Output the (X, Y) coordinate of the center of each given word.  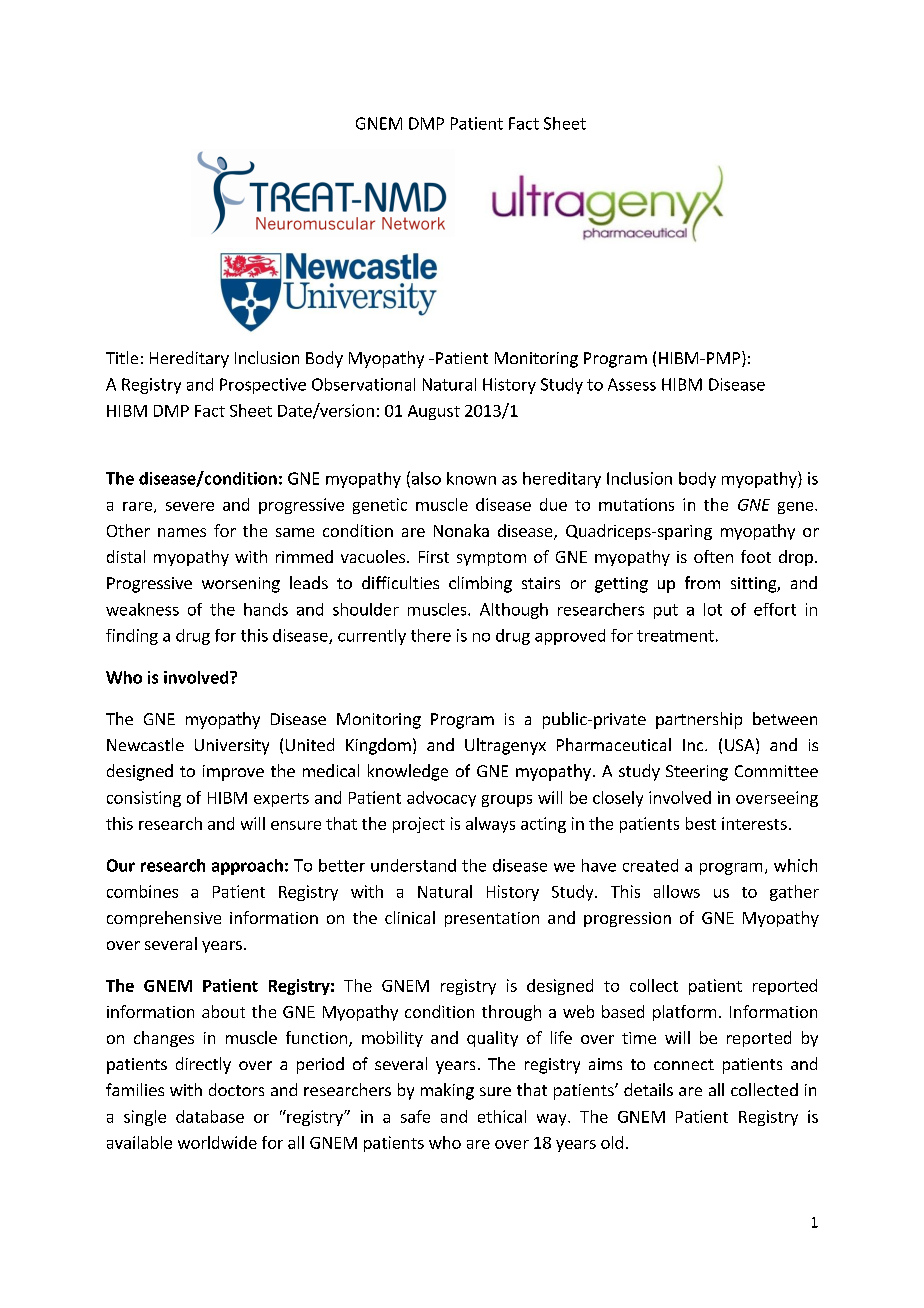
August (434, 412)
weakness (142, 609)
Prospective (263, 386)
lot (713, 609)
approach (247, 867)
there (431, 635)
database (210, 1116)
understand (413, 865)
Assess (632, 384)
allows (677, 891)
